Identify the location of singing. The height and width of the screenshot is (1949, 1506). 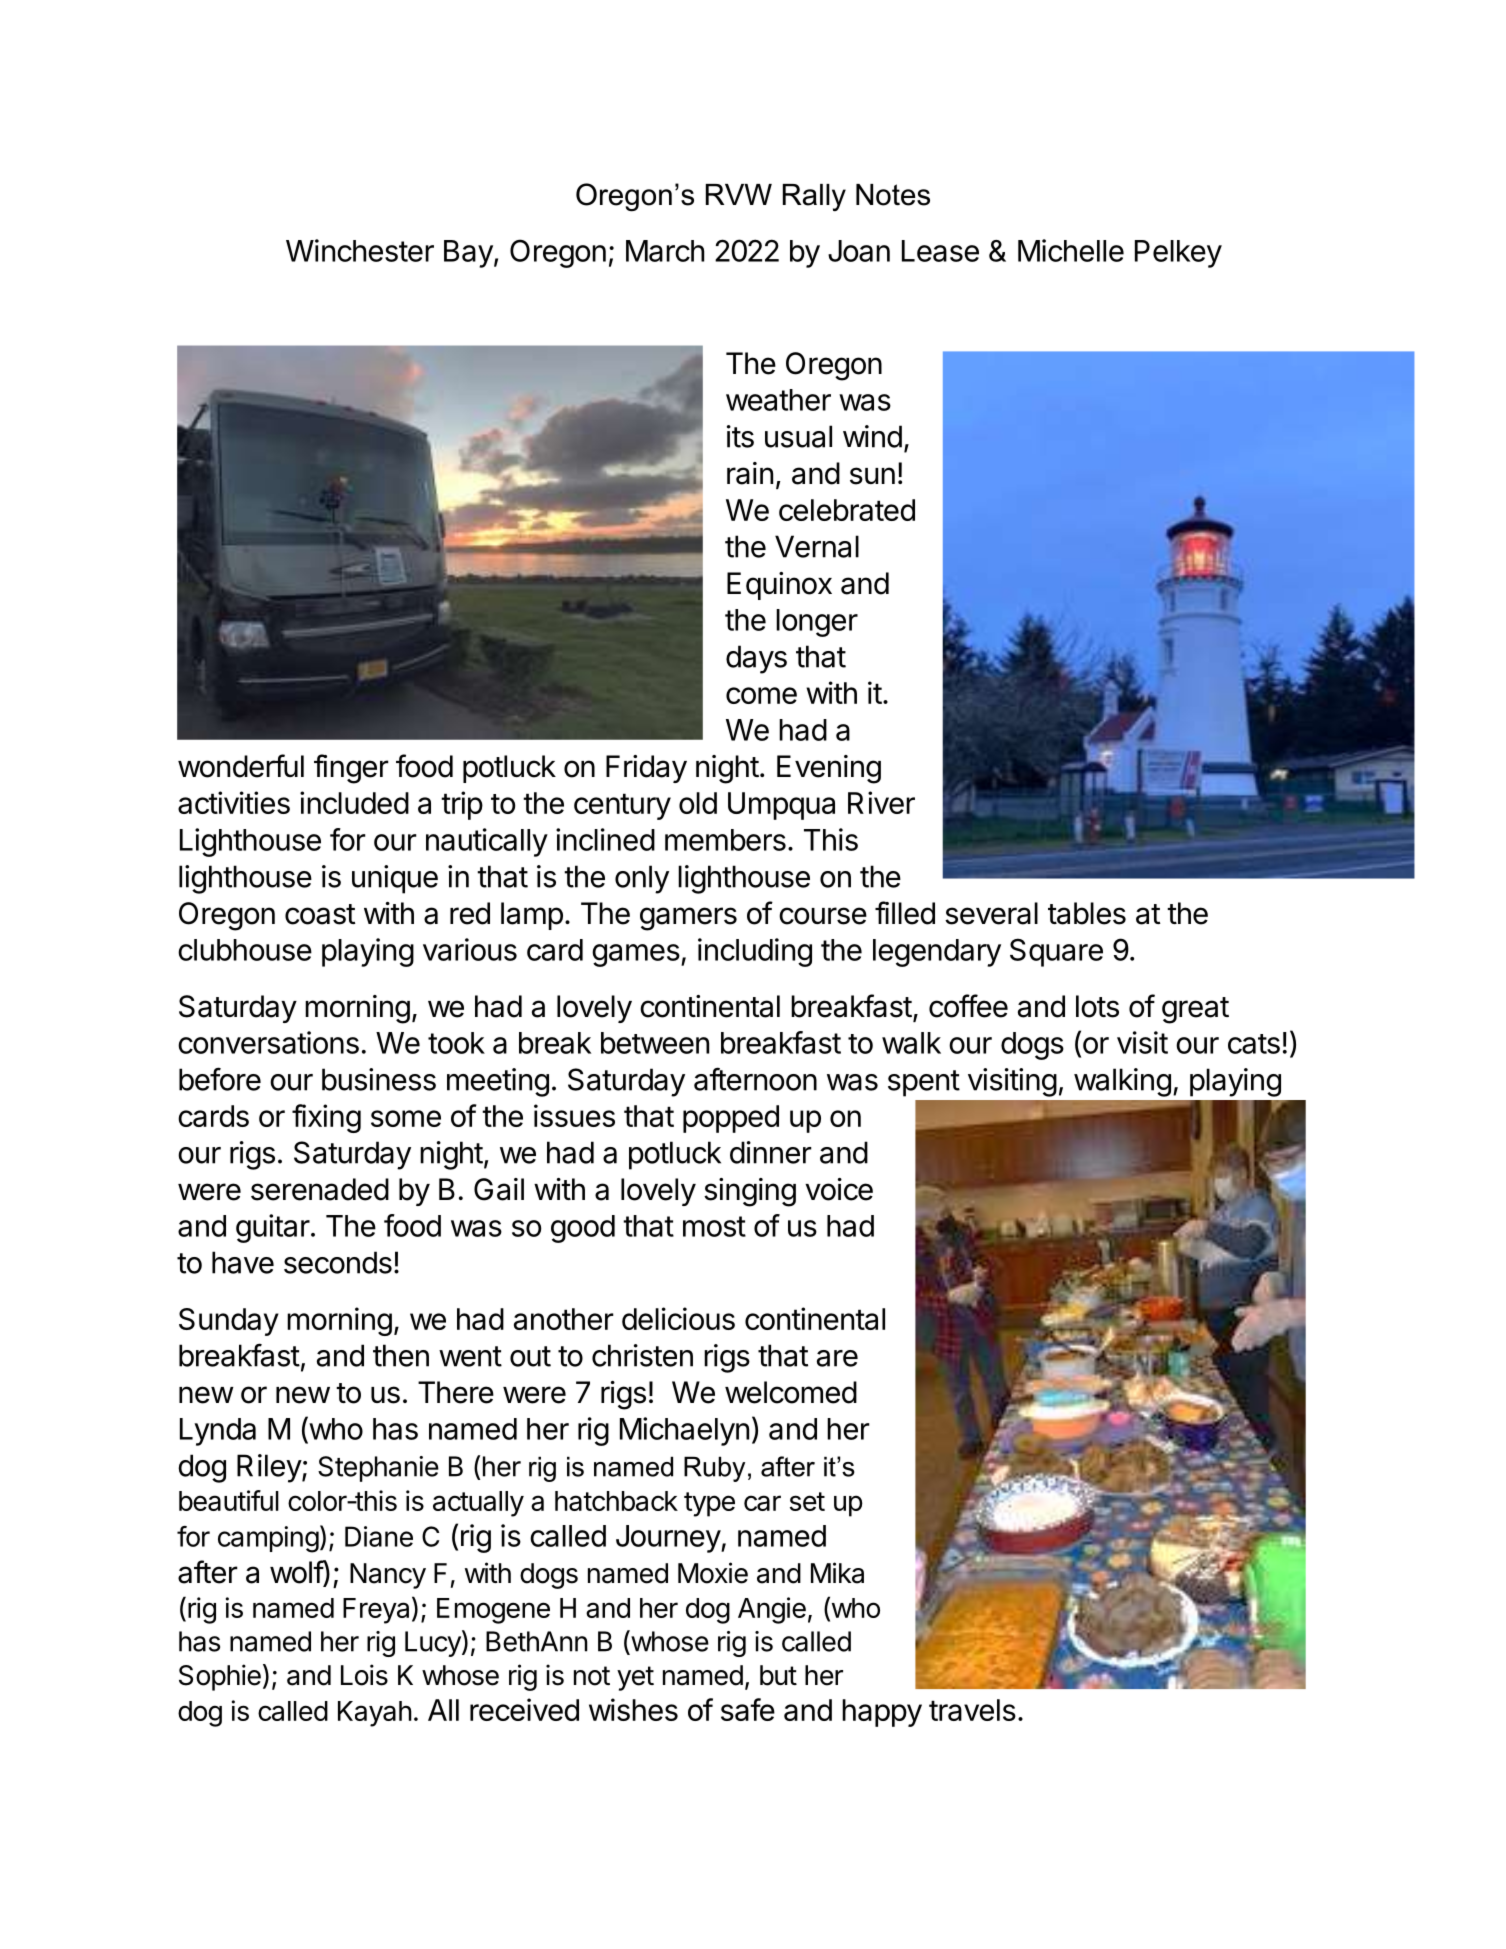
(750, 1192).
